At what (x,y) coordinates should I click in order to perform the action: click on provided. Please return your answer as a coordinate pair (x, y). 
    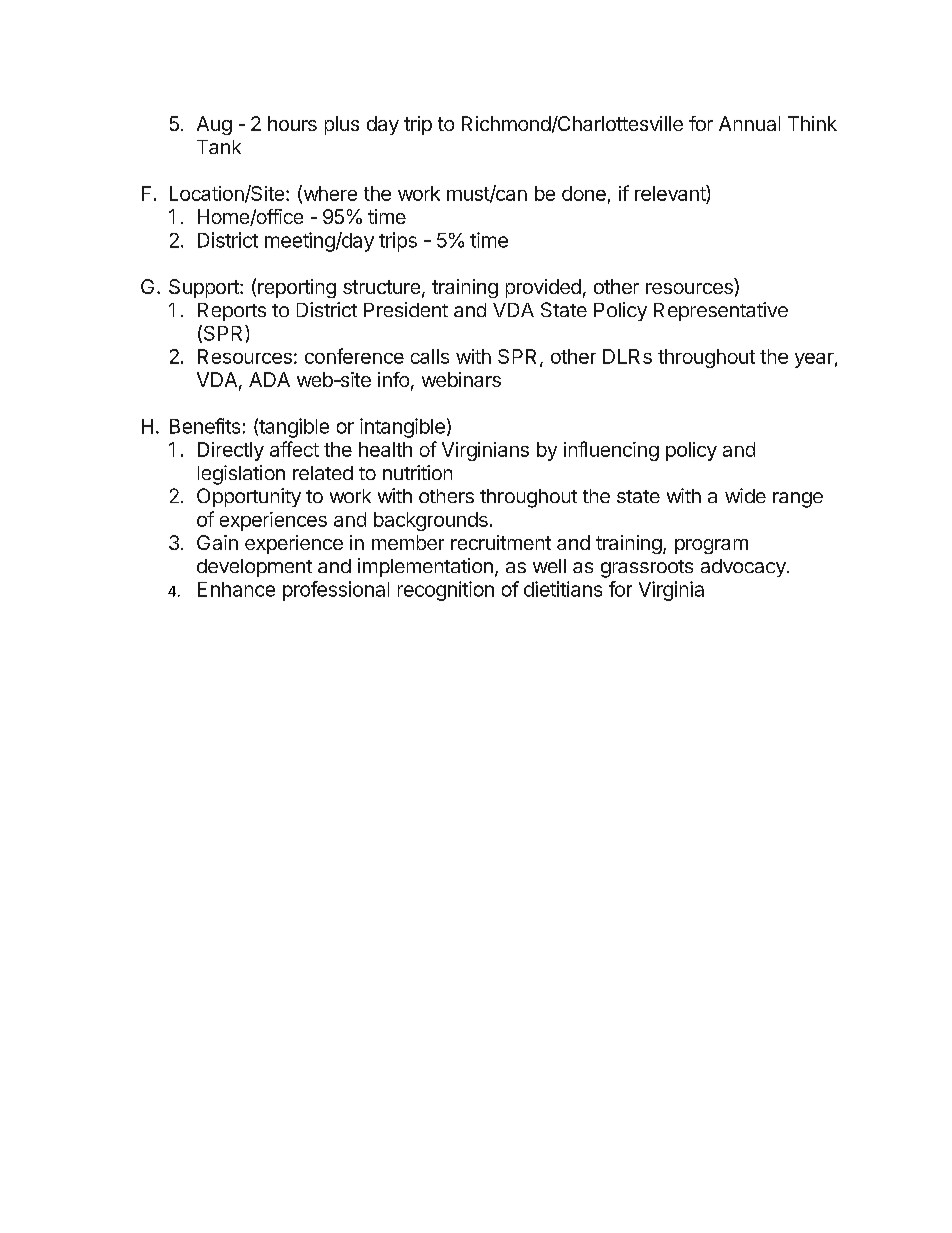
    Looking at the image, I should click on (543, 288).
